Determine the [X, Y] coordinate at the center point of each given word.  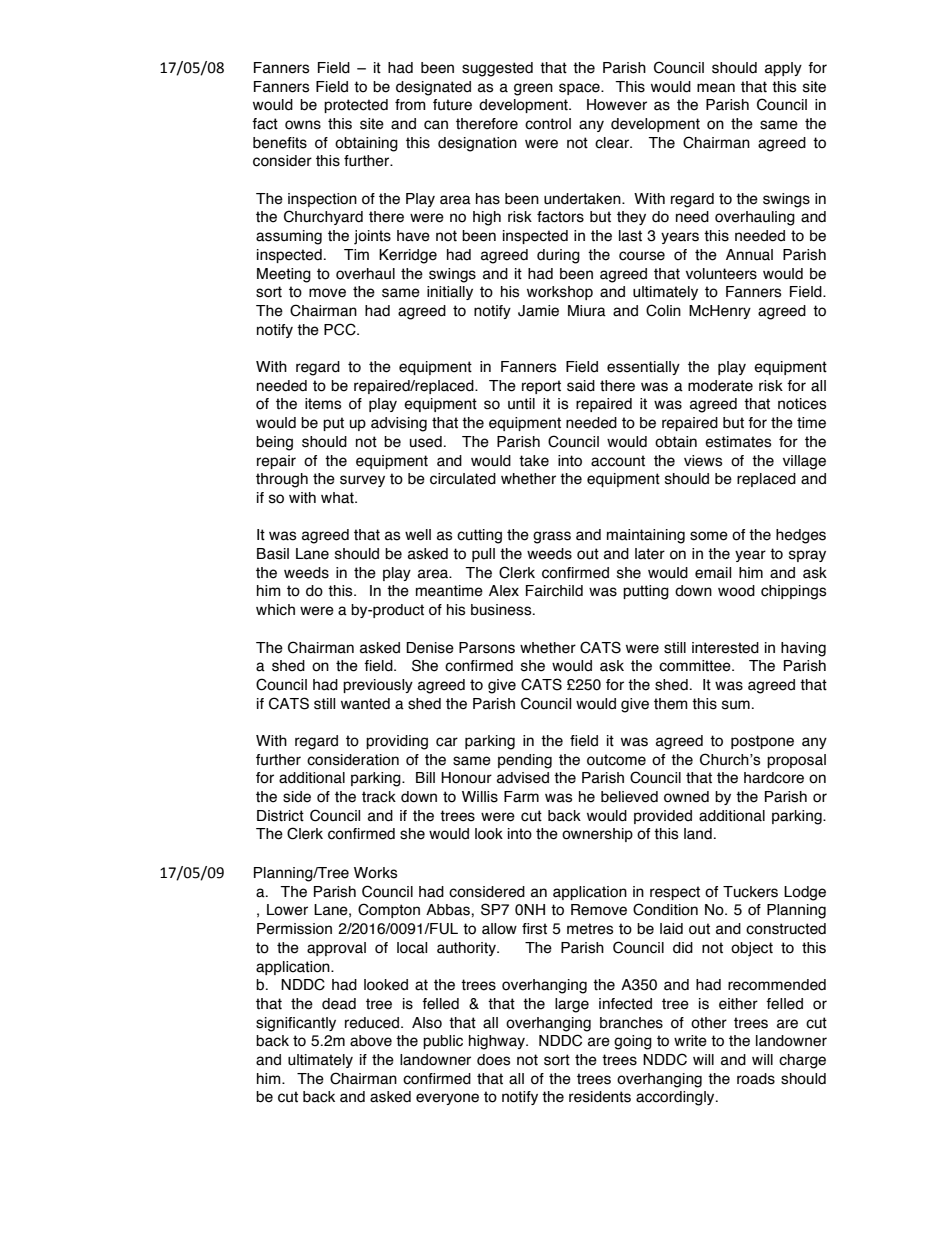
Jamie [538, 311]
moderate [720, 386]
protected [356, 106]
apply [783, 69]
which [275, 610]
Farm [521, 797]
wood [736, 591]
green [533, 89]
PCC [341, 329]
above [371, 1041]
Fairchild [554, 591]
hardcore [774, 778]
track [379, 797]
